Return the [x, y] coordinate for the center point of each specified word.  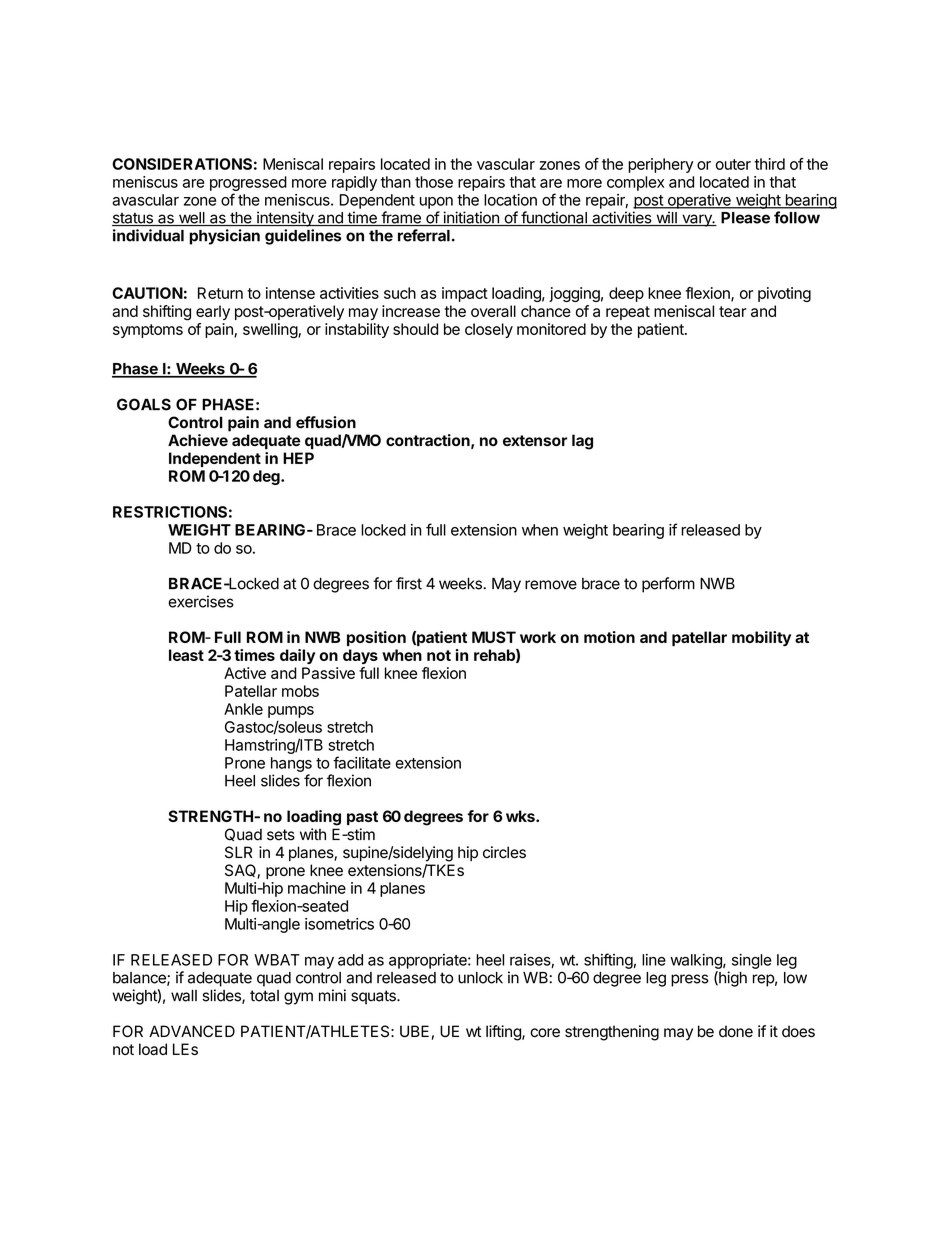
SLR [238, 852]
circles [504, 852]
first [409, 583]
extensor [535, 440]
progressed [248, 183]
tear [733, 311]
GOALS [144, 404]
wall [184, 996]
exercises [201, 601]
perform [668, 585]
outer [733, 164]
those [434, 182]
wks [521, 816]
